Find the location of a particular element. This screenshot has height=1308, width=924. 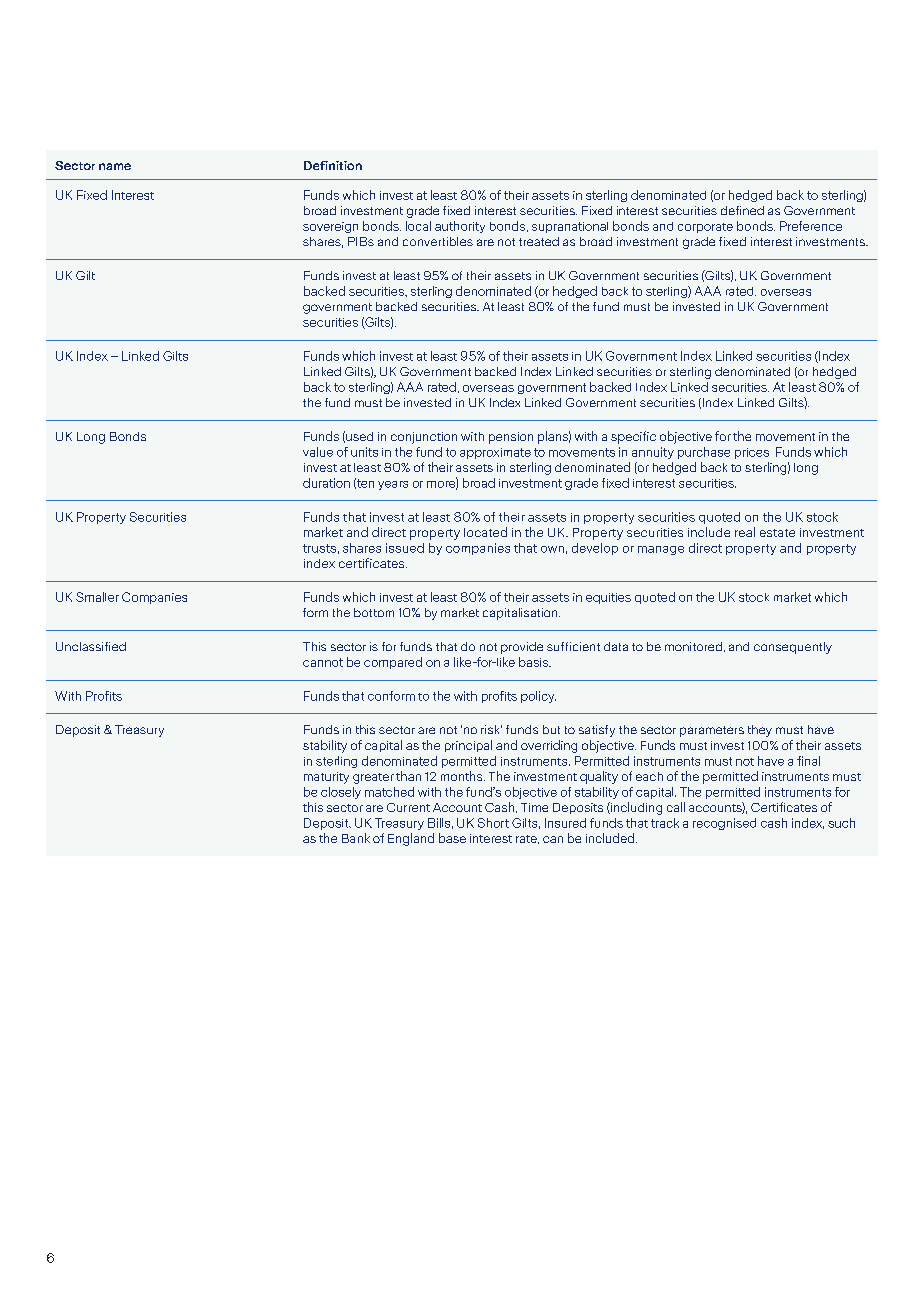

defined is located at coordinates (742, 210).
